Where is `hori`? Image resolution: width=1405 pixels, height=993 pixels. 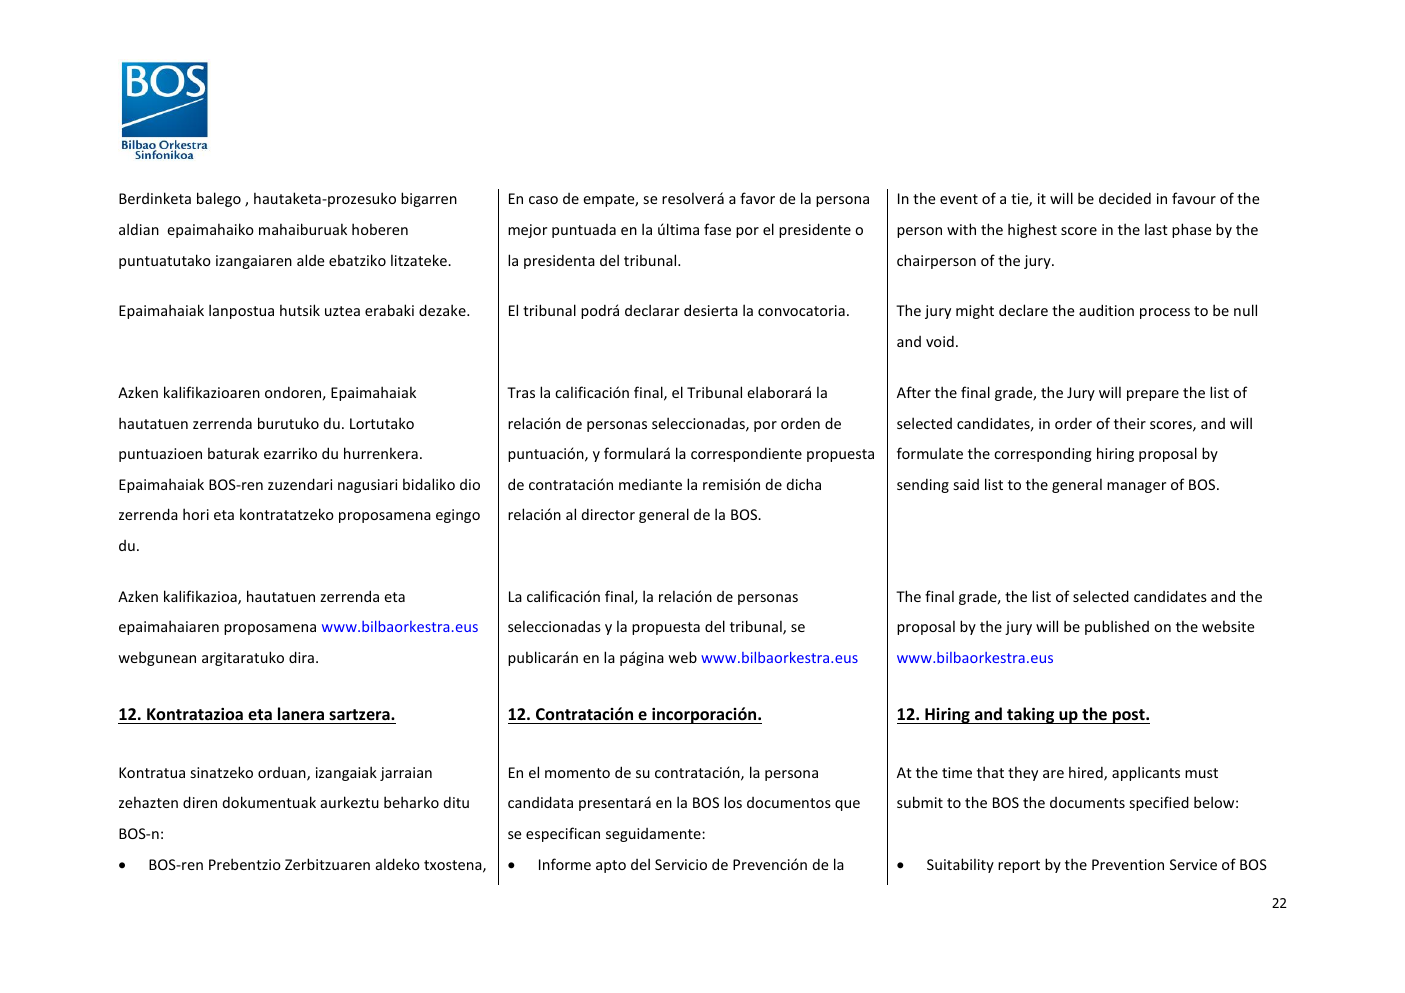 hori is located at coordinates (196, 514).
